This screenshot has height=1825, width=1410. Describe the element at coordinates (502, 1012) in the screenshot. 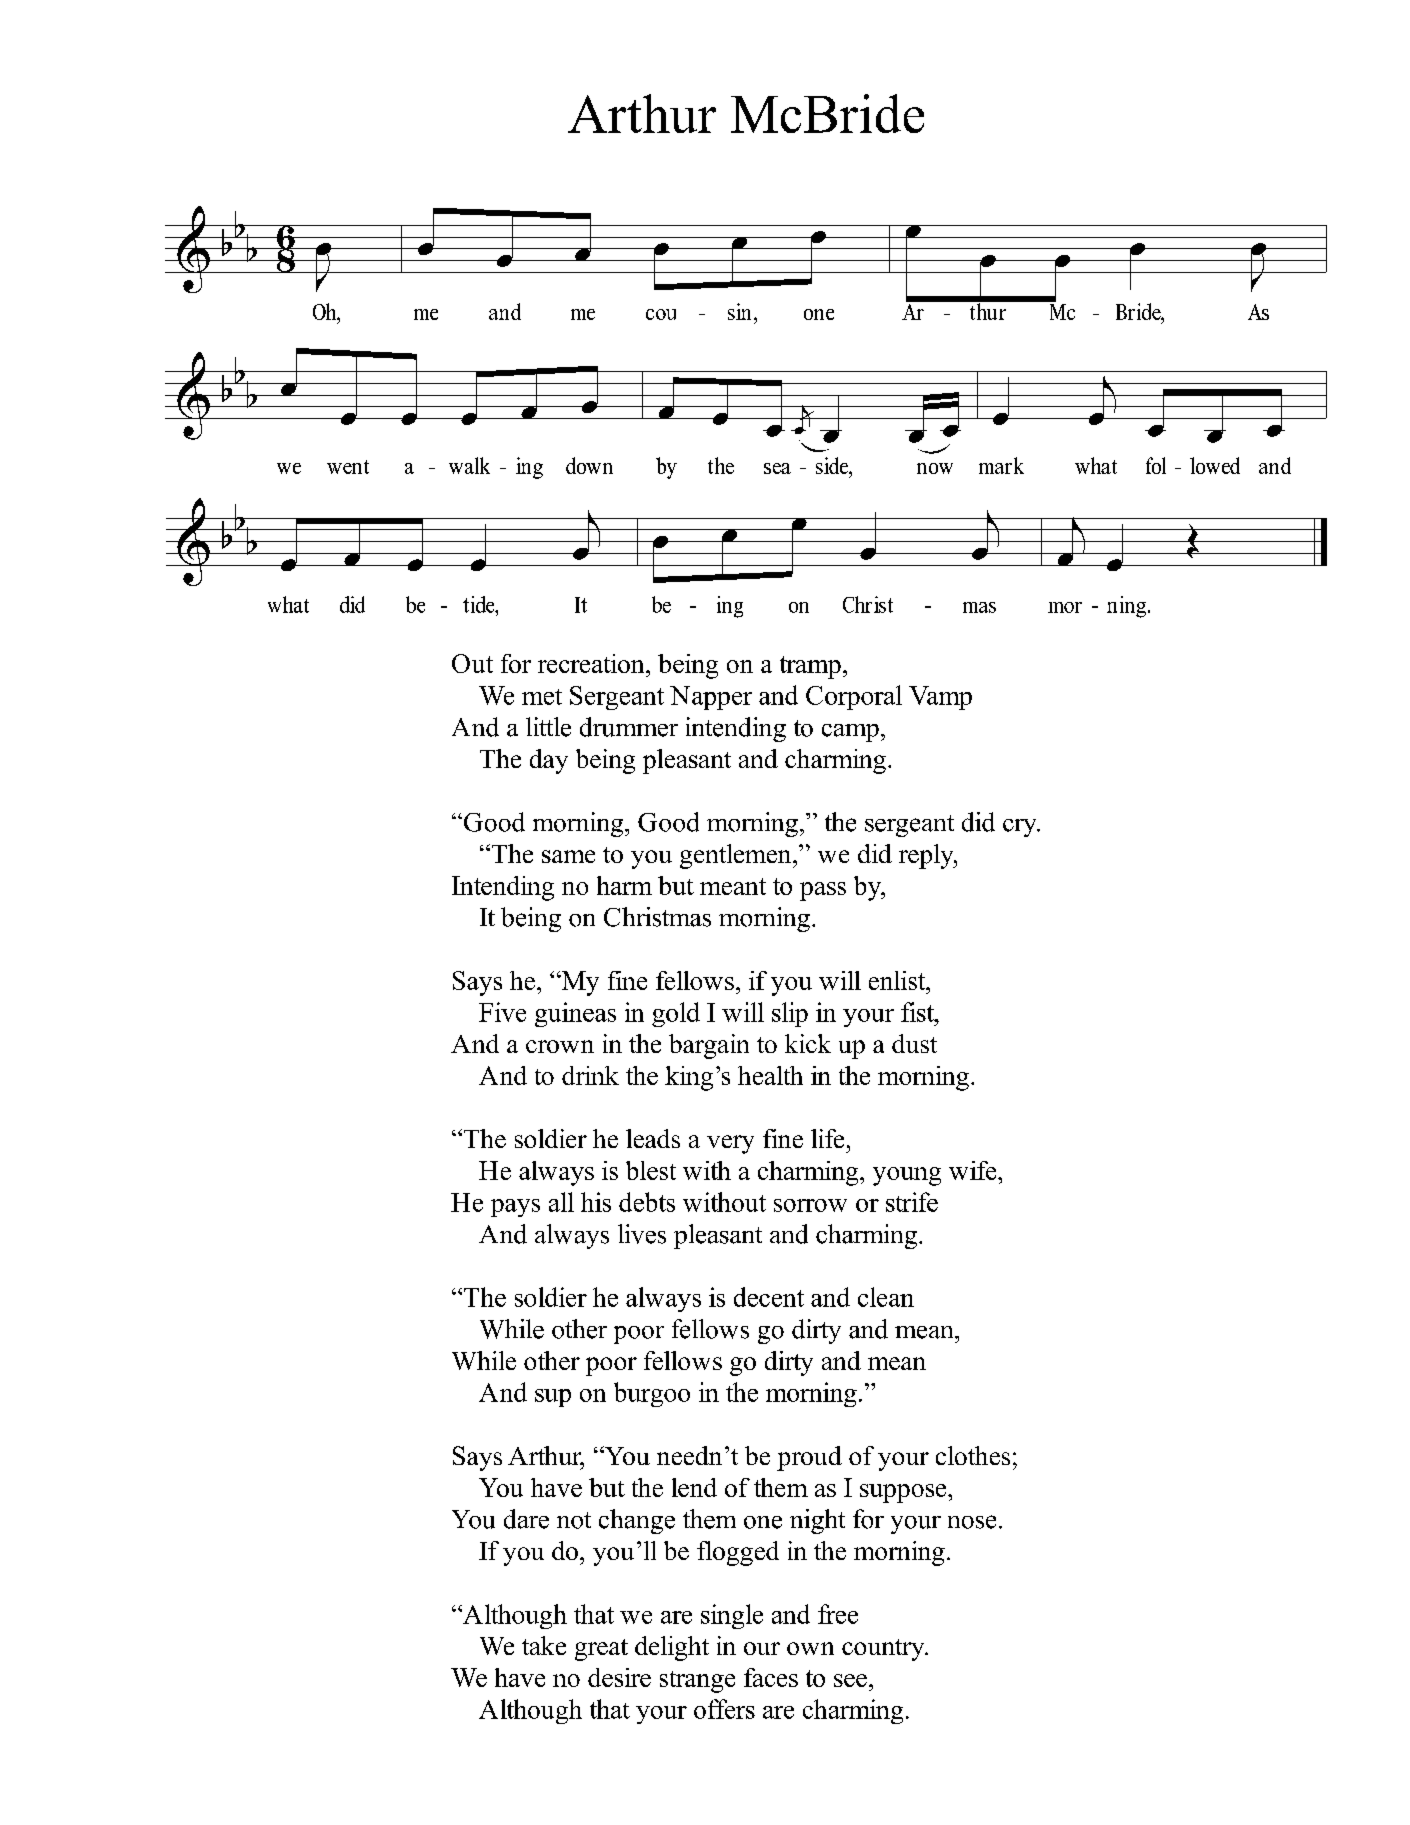

I see `Five` at that location.
